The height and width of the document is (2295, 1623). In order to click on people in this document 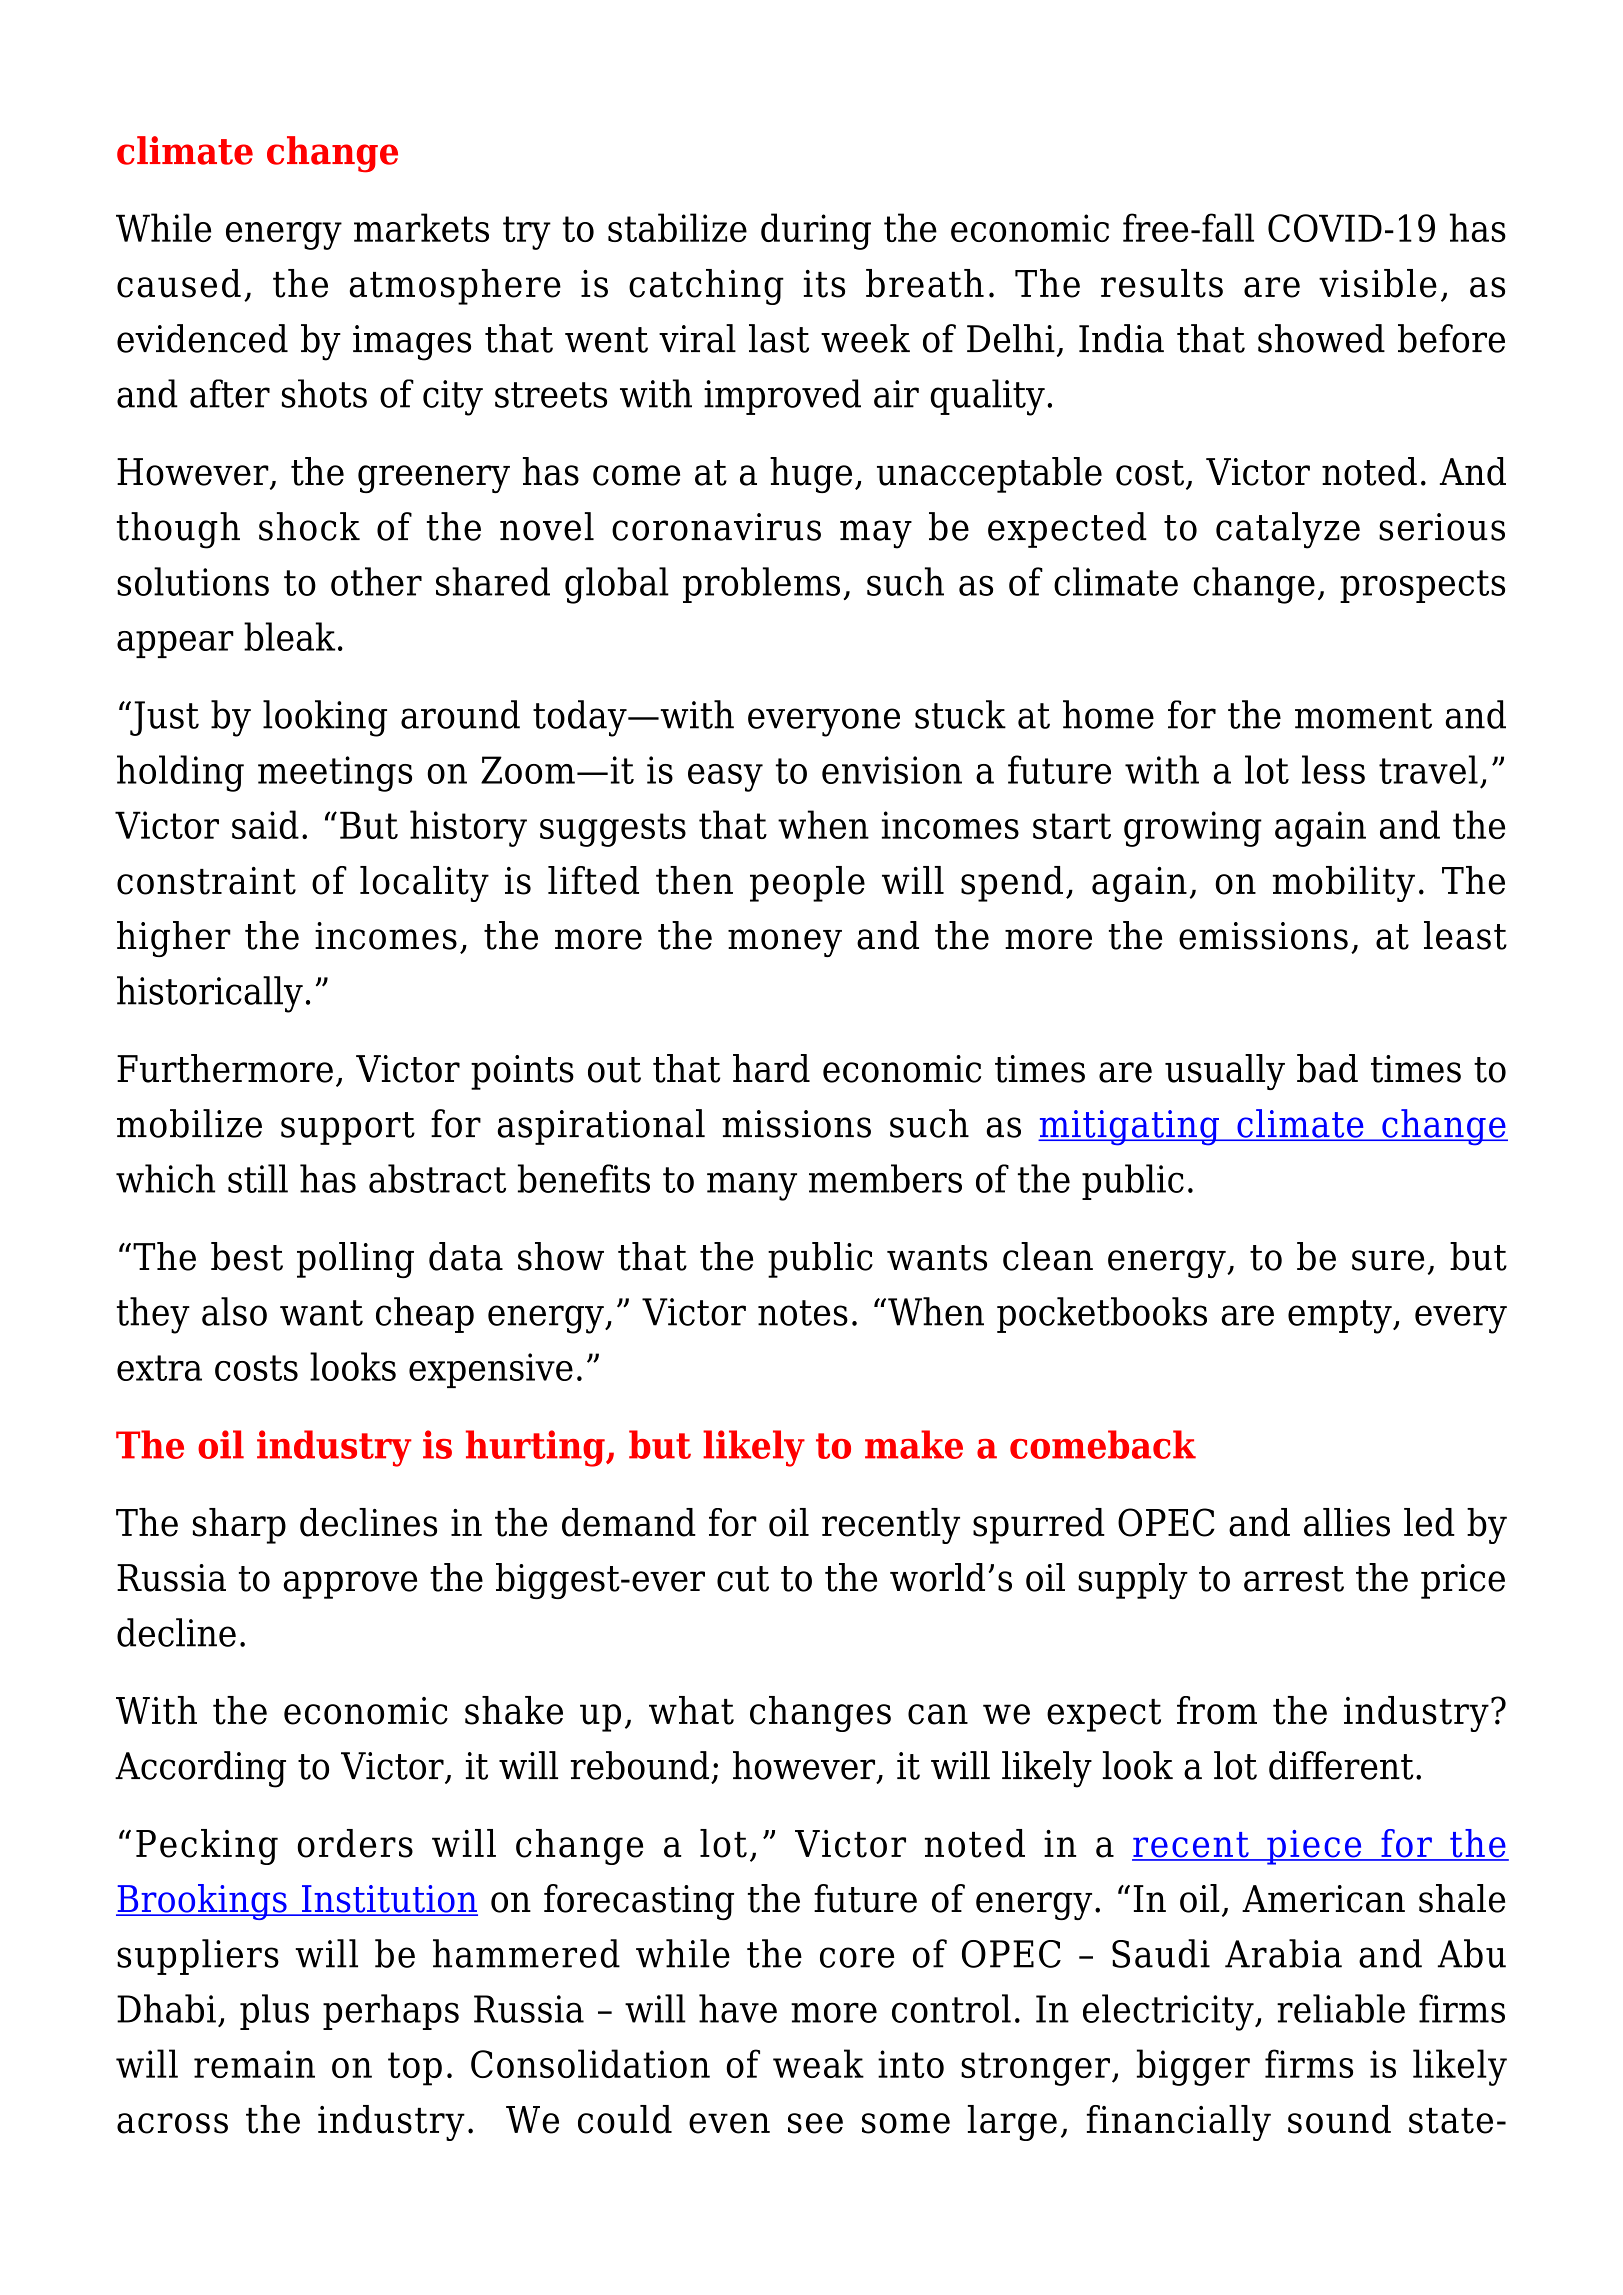, I will do `click(807, 884)`.
